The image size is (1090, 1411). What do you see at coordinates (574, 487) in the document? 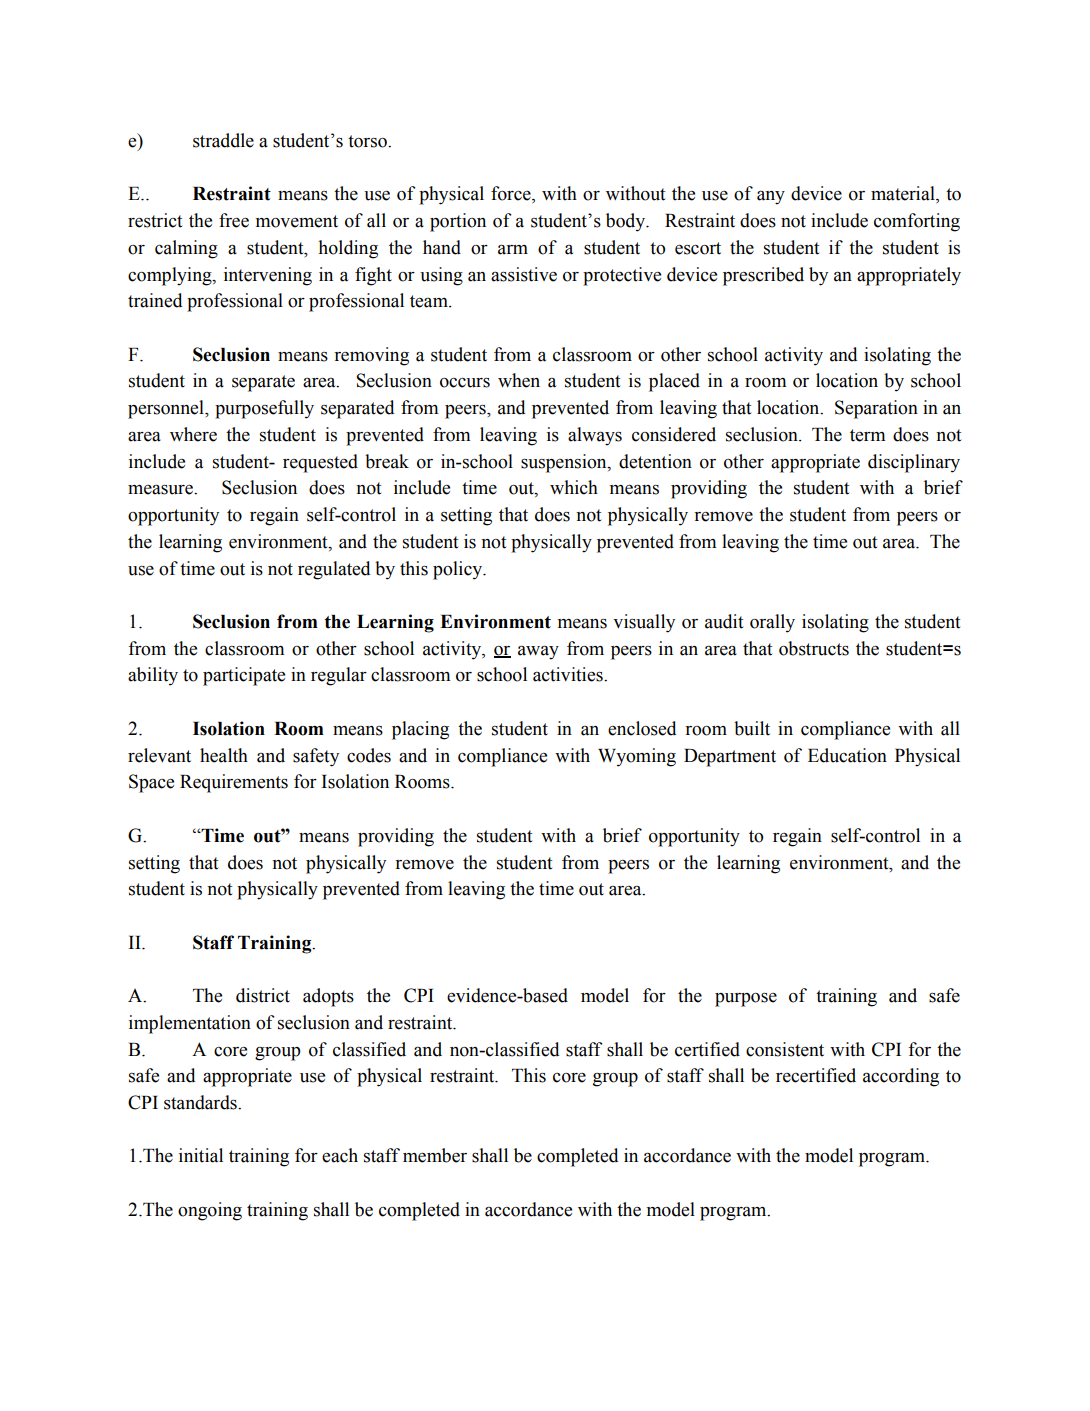
I see `which` at bounding box center [574, 487].
